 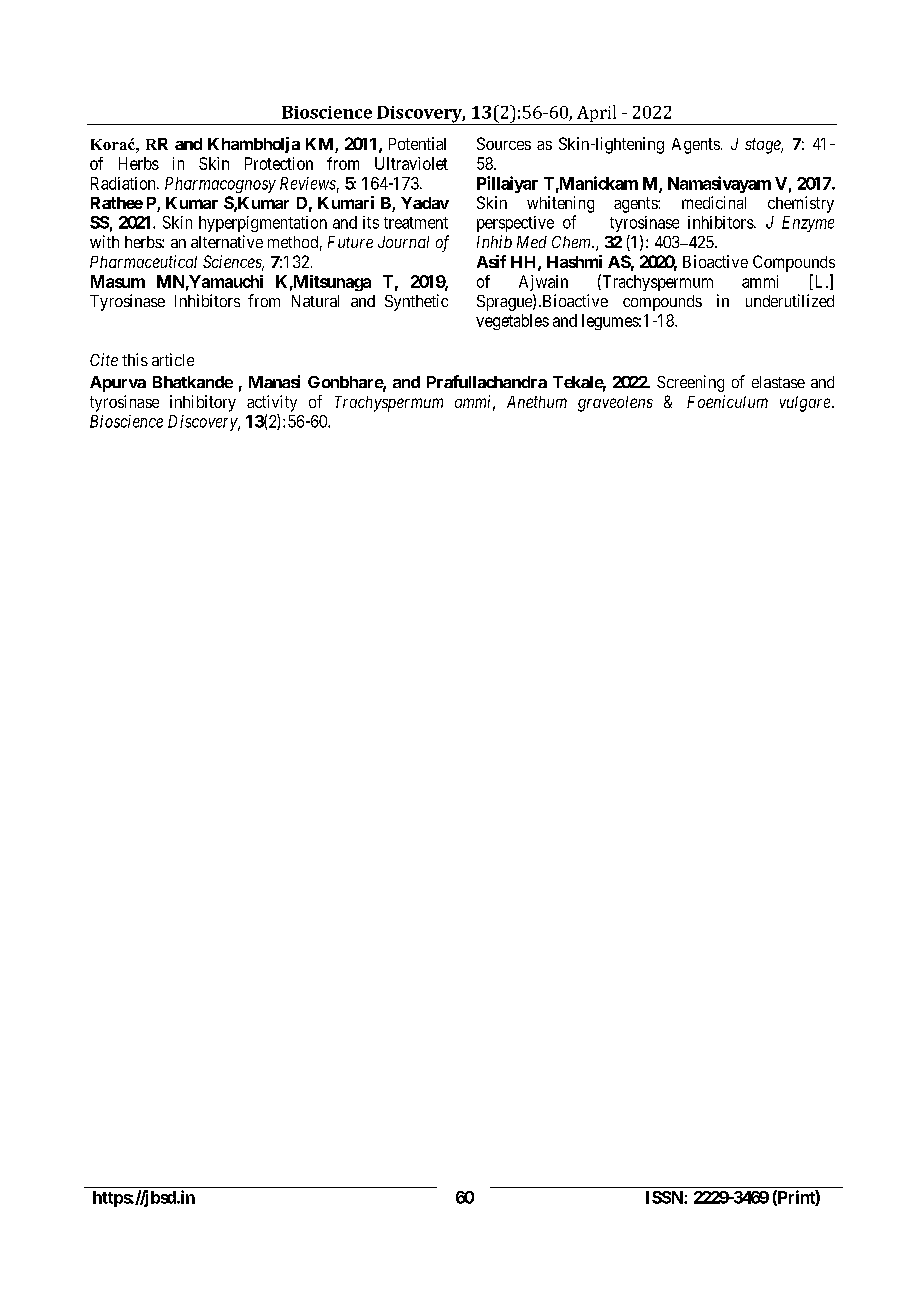 What do you see at coordinates (417, 143) in the screenshot?
I see `Potential` at bounding box center [417, 143].
